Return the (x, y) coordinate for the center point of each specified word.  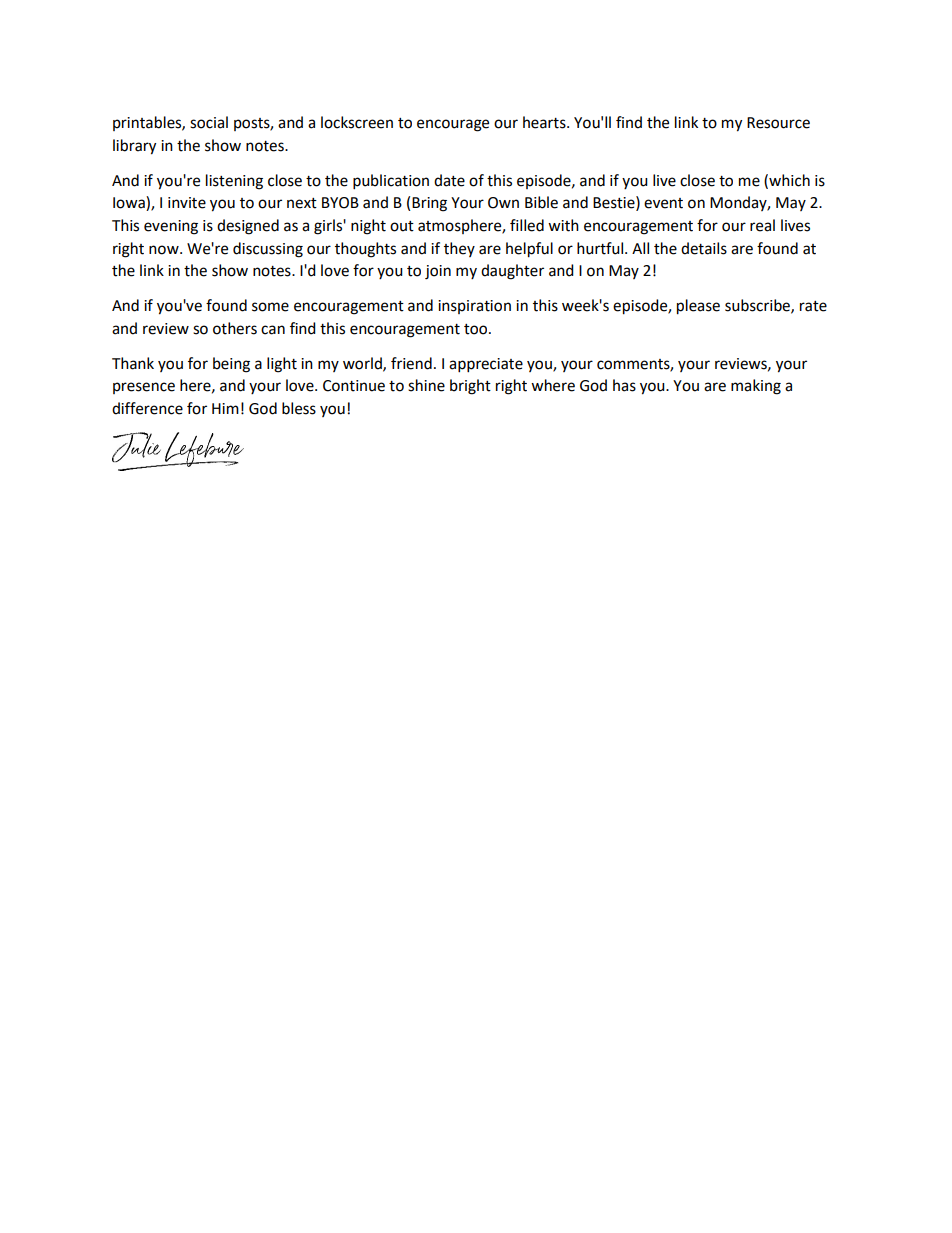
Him (225, 408)
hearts (545, 122)
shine (426, 385)
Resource (778, 123)
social (209, 122)
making (756, 387)
